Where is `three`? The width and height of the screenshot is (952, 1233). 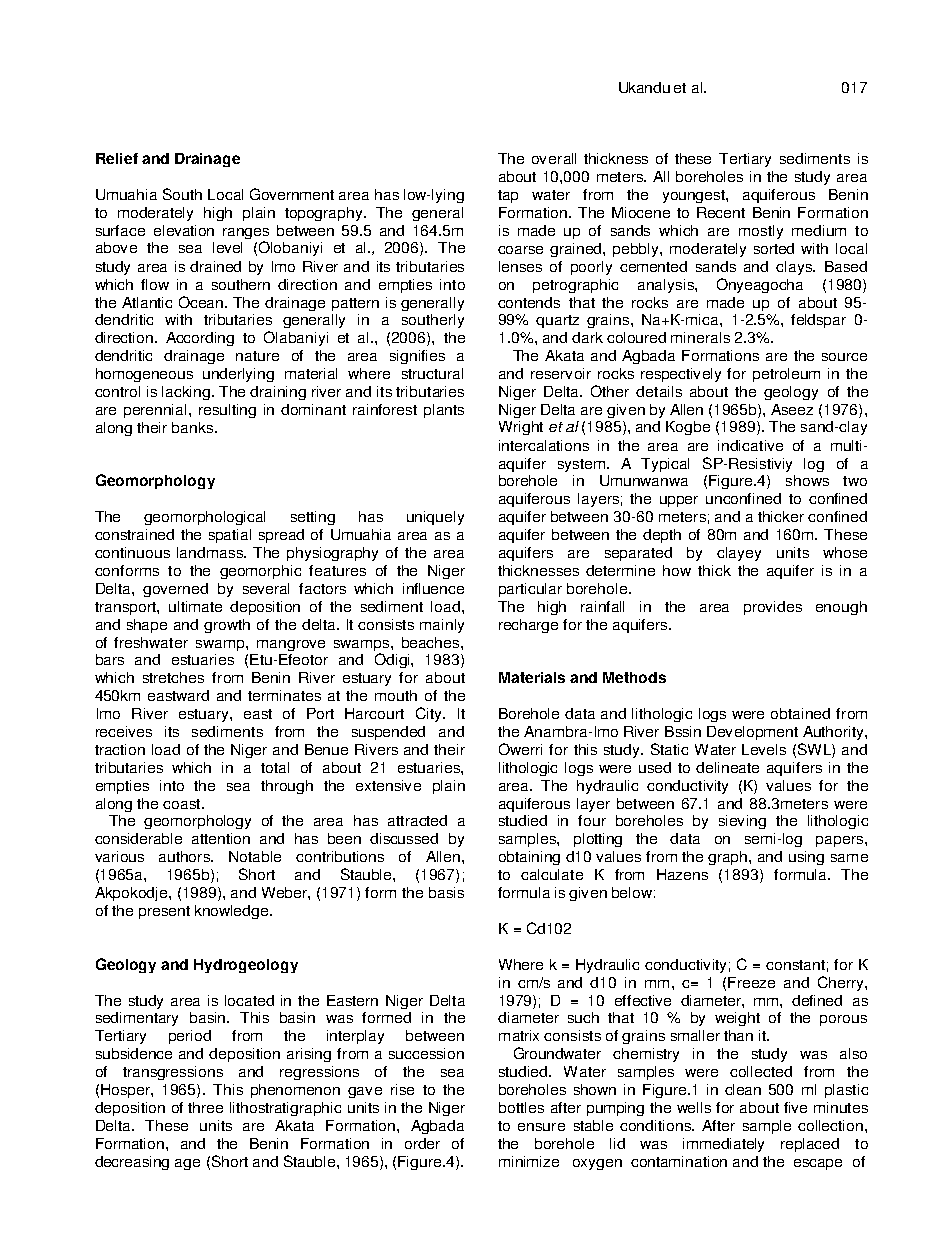
three is located at coordinates (205, 1107).
